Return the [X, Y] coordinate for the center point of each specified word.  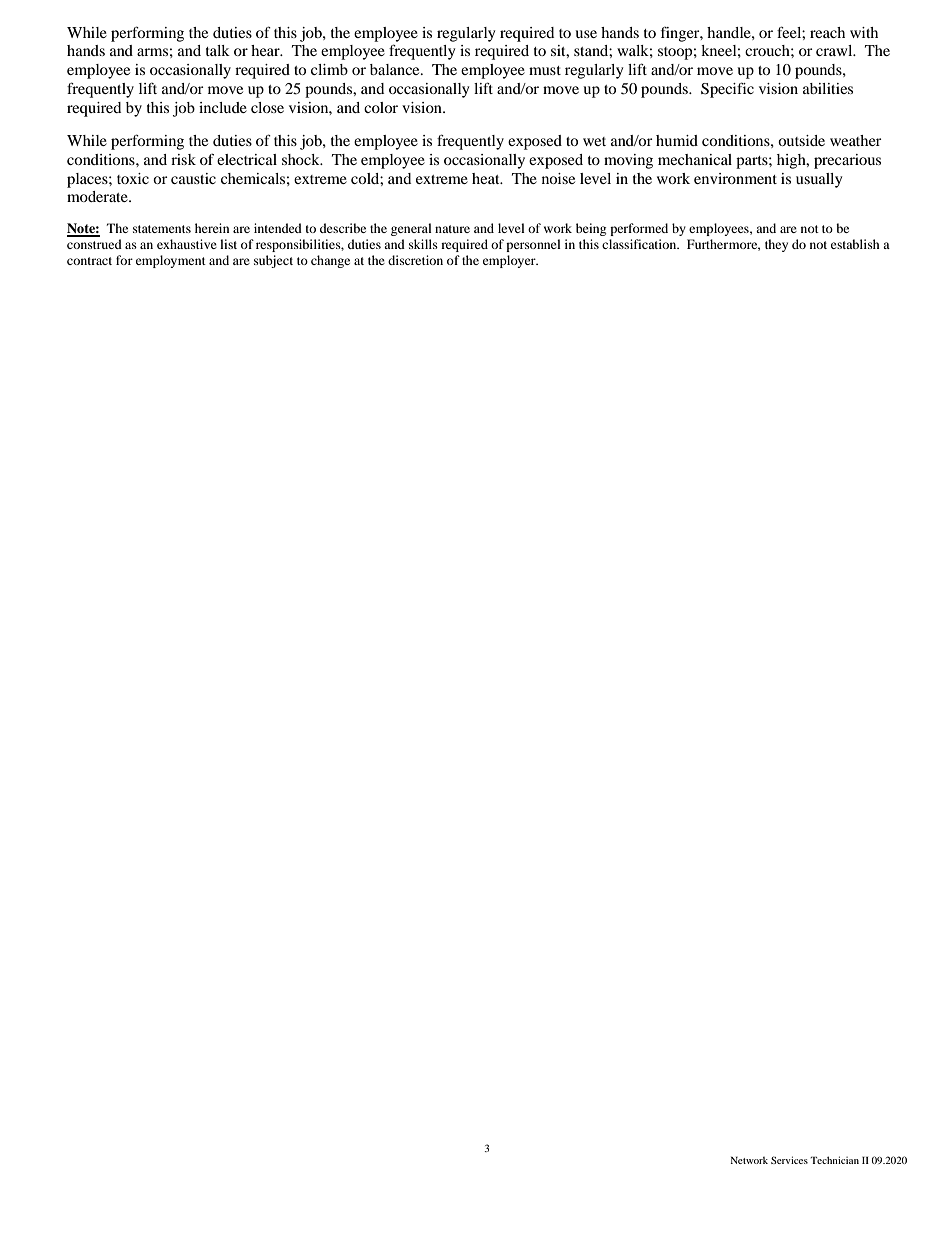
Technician [834, 1160]
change [330, 261]
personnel [533, 245]
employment [171, 261]
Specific [727, 90]
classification [640, 244]
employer [510, 261]
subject [273, 261]
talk [218, 50]
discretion [415, 260]
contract [89, 261]
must [545, 70]
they [776, 245]
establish [855, 244]
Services [789, 1160]
